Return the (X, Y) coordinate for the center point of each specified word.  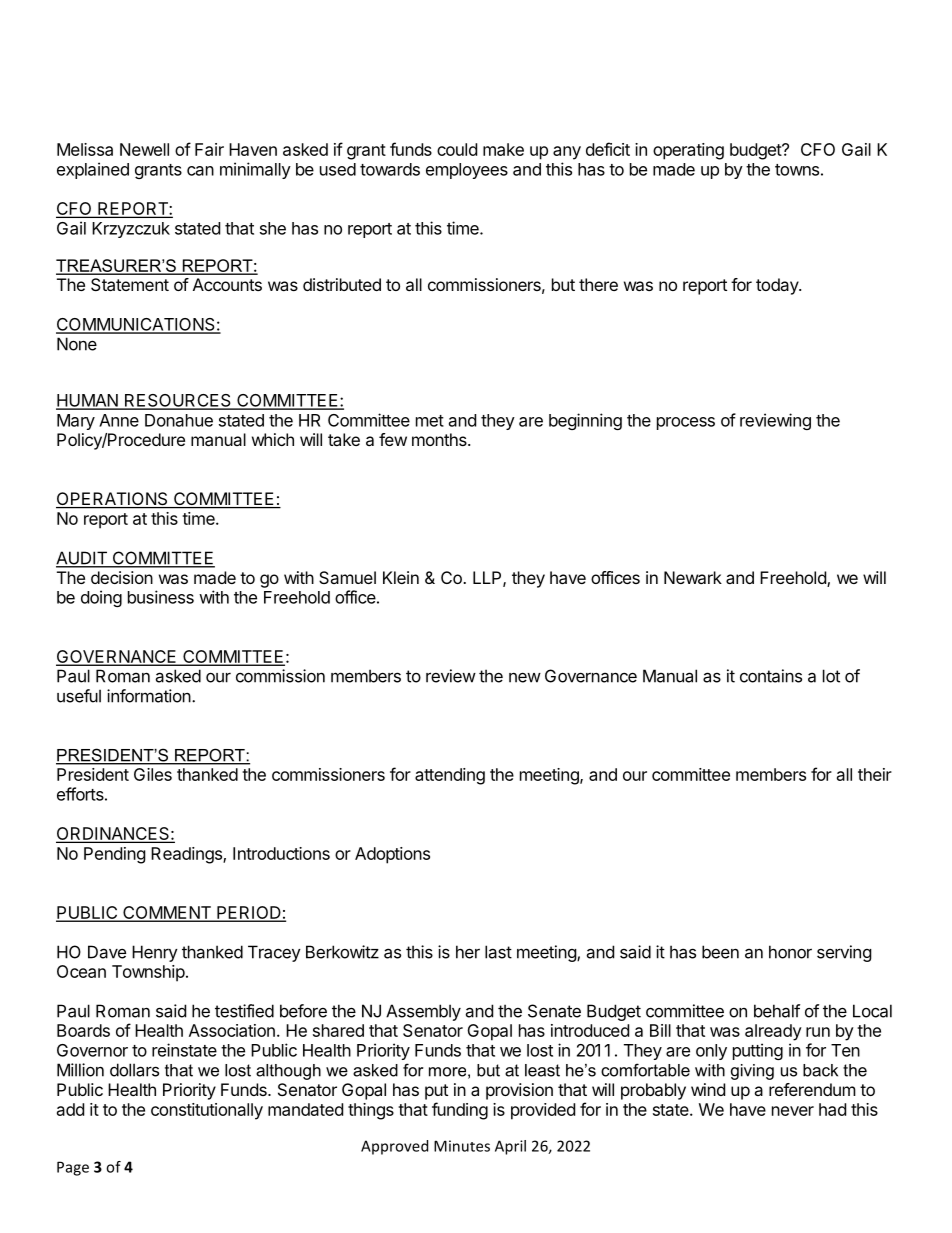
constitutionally (207, 1111)
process (686, 423)
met (430, 421)
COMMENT (167, 913)
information (149, 696)
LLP (488, 578)
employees (467, 171)
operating (688, 151)
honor (790, 952)
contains (771, 676)
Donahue (179, 420)
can (200, 171)
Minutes (462, 1146)
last (498, 952)
